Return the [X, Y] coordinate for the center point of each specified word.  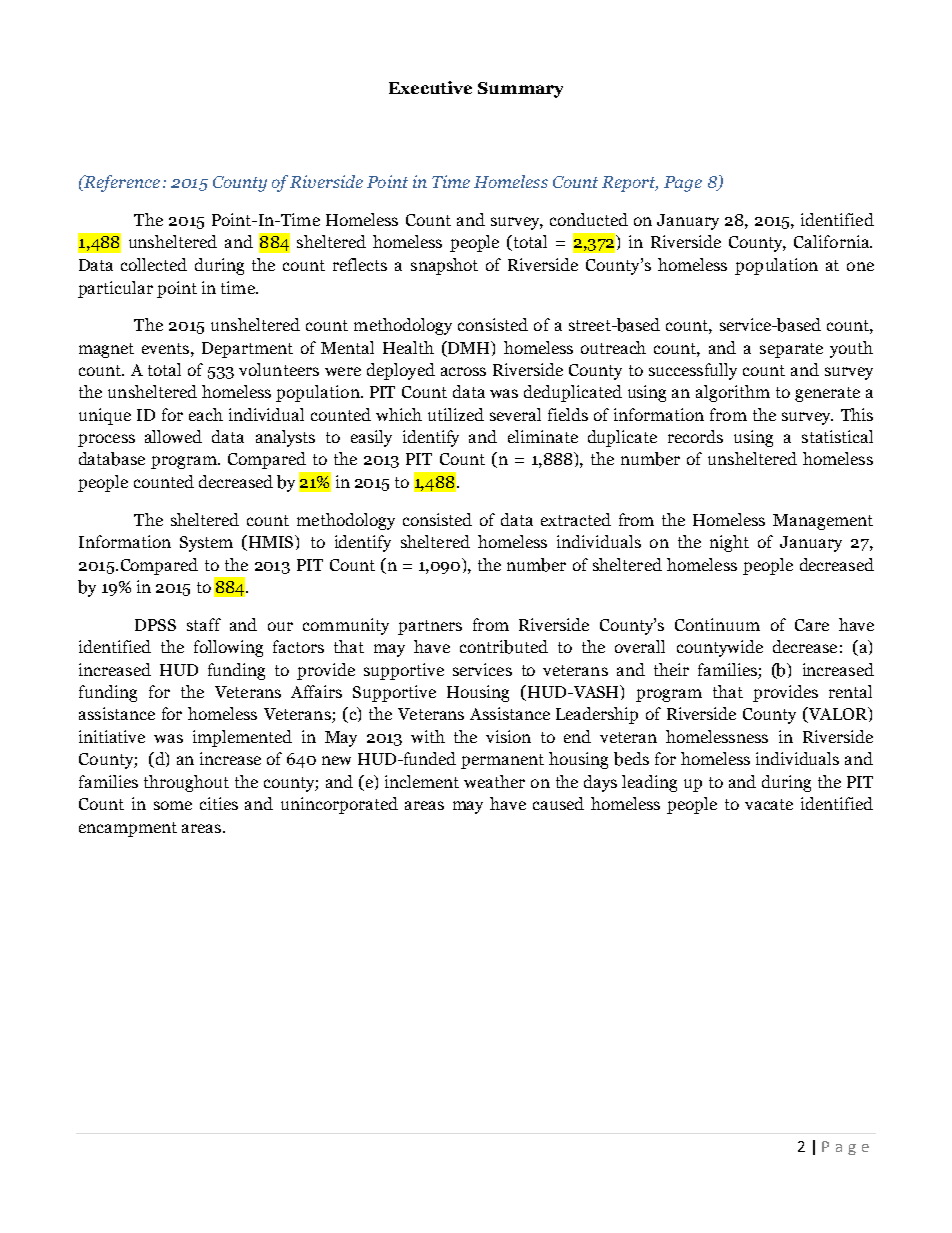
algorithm [733, 393]
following [228, 648]
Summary [520, 90]
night [729, 543]
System [206, 544]
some [173, 805]
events [167, 348]
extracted [576, 519]
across [463, 371]
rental [850, 691]
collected [154, 264]
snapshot [444, 266]
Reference [121, 183]
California [833, 241]
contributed [504, 647]
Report [630, 184]
